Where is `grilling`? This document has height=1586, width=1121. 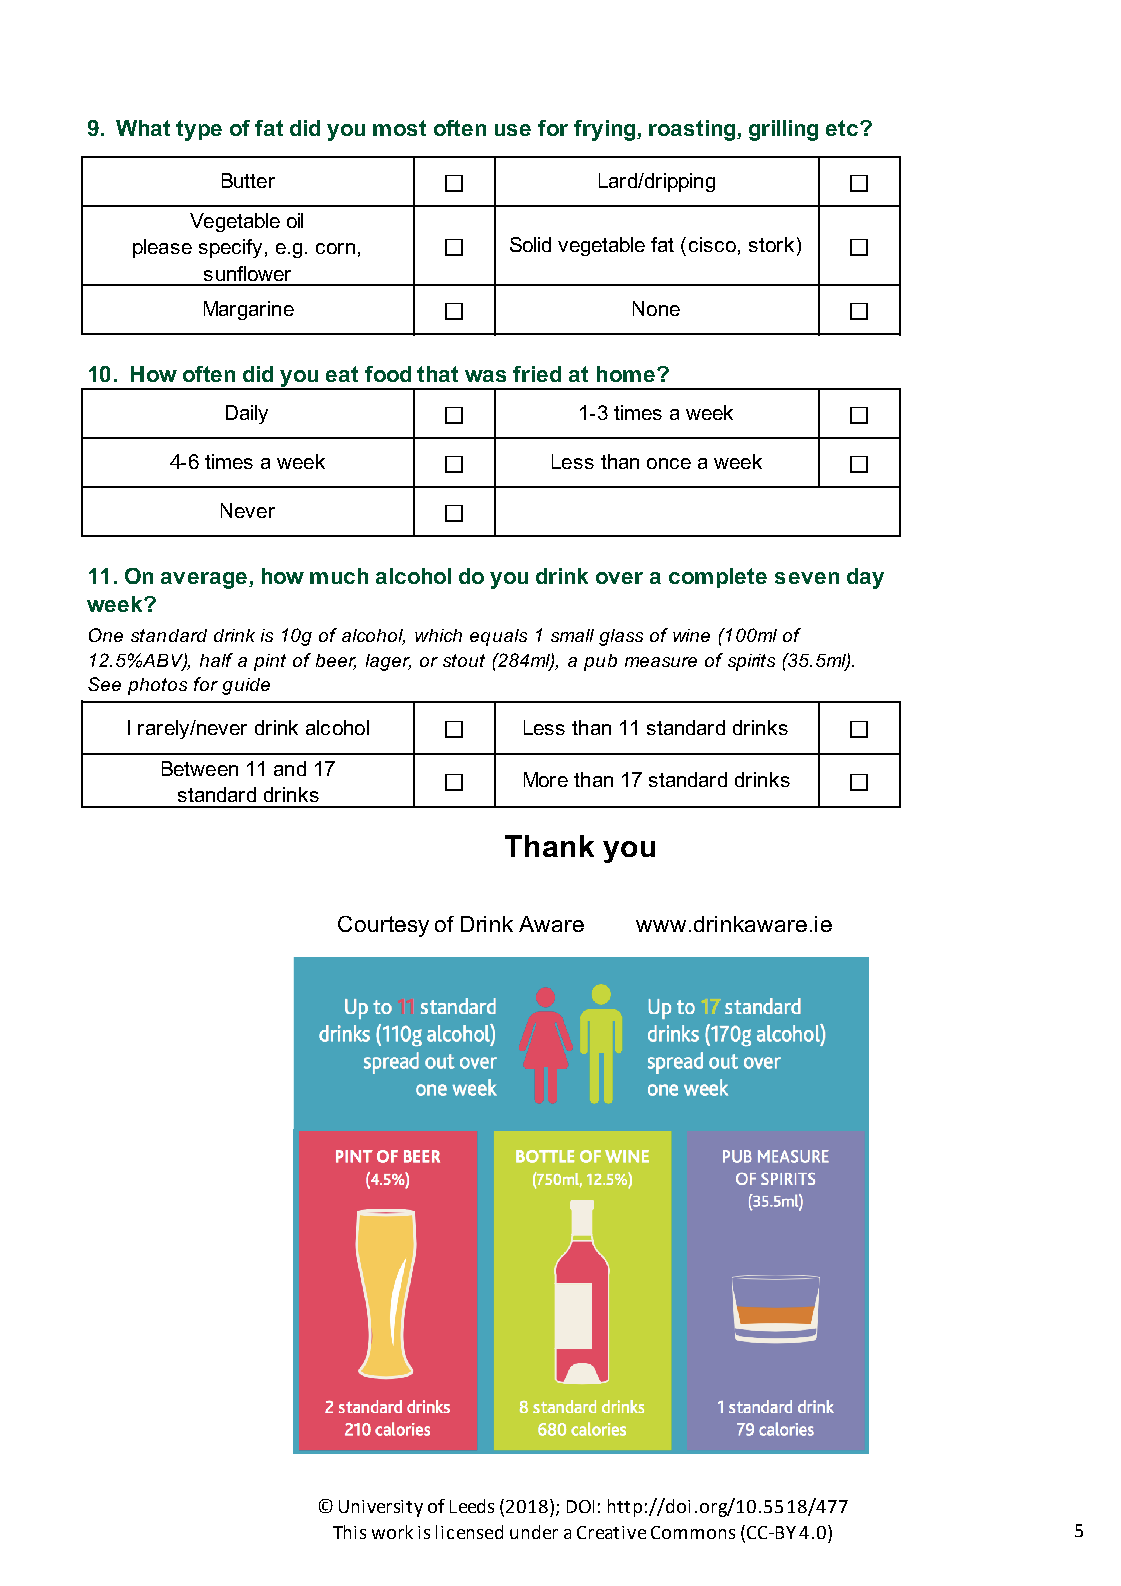 grilling is located at coordinates (783, 130).
